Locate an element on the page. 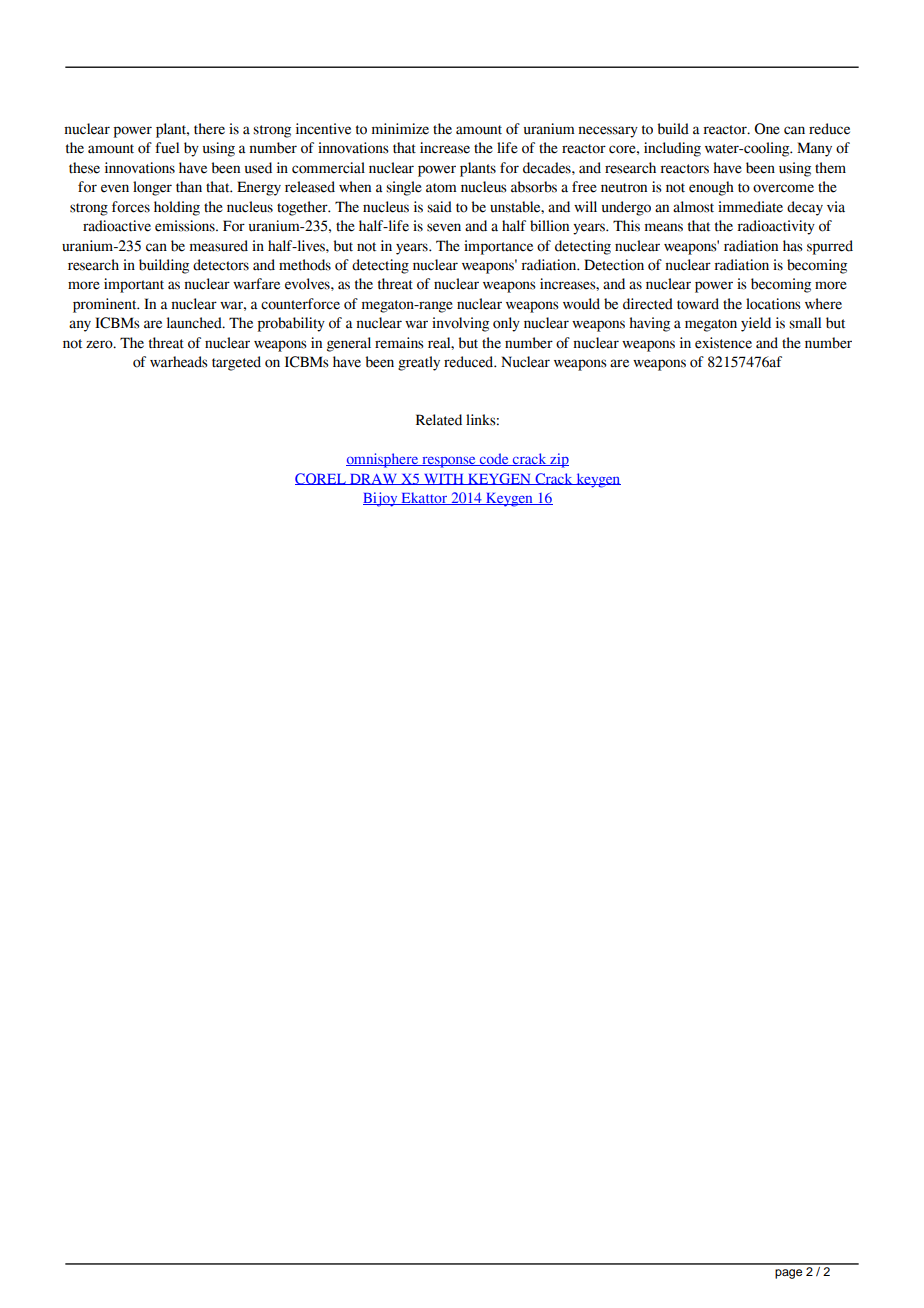 The height and width of the page is (1308, 924). WITH is located at coordinates (443, 479).
